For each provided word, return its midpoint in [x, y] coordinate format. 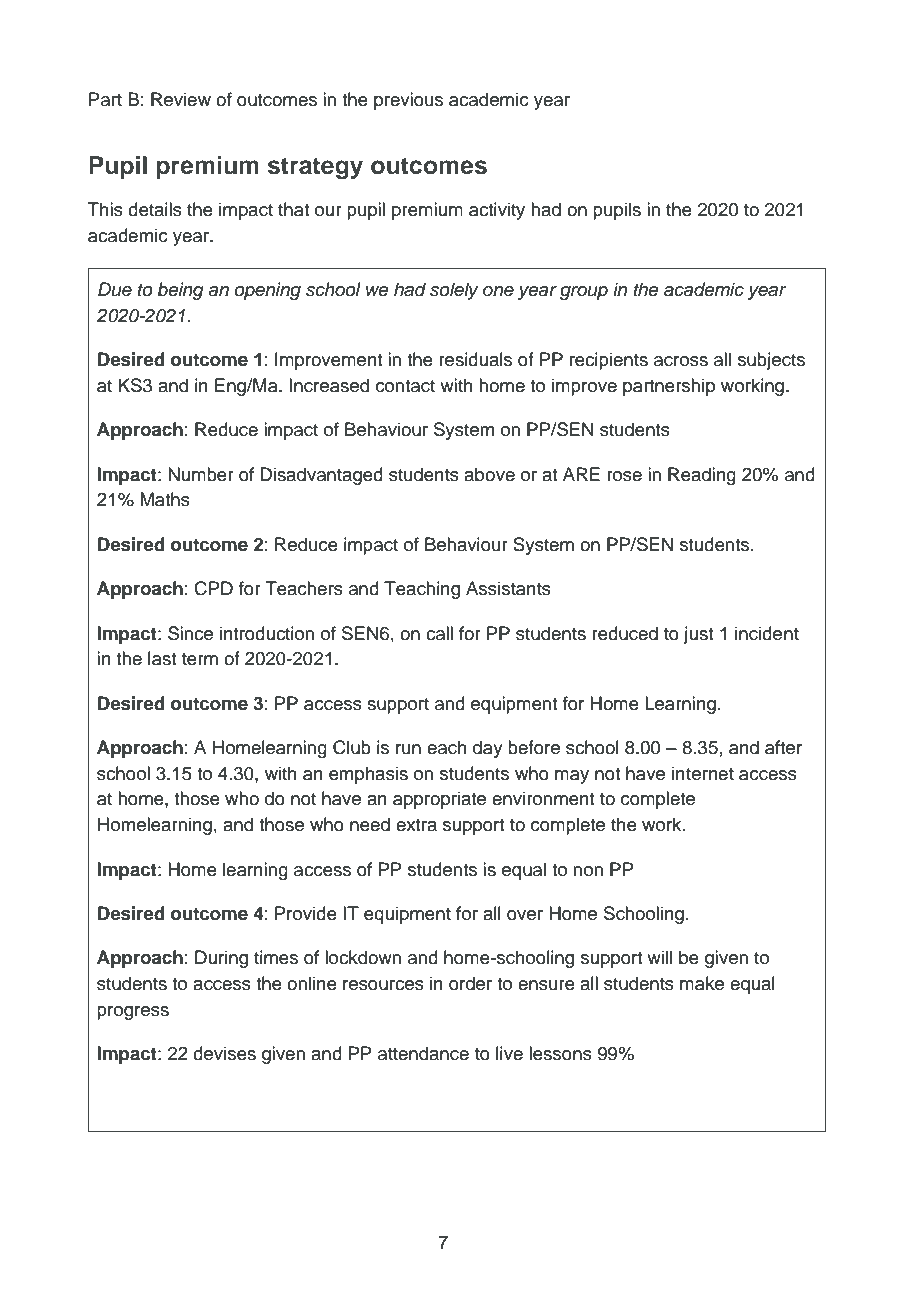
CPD [213, 588]
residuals [475, 359]
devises [224, 1053]
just [698, 635]
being [180, 291]
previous [408, 101]
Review [181, 99]
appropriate [439, 800]
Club [352, 747]
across [681, 361]
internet [703, 773]
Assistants [508, 588]
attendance [423, 1053]
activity [497, 211]
